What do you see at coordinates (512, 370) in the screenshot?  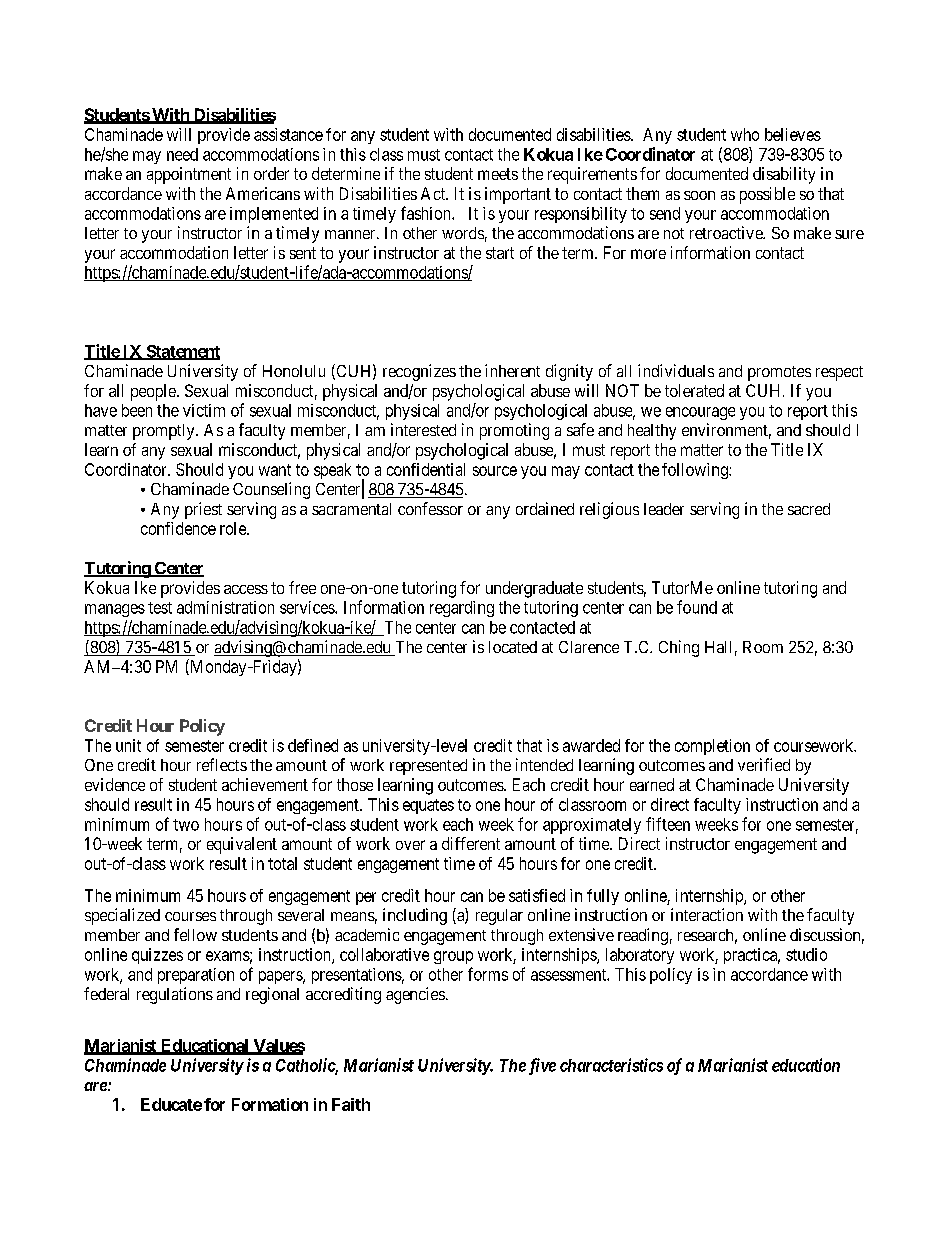 I see `inherent` at bounding box center [512, 370].
